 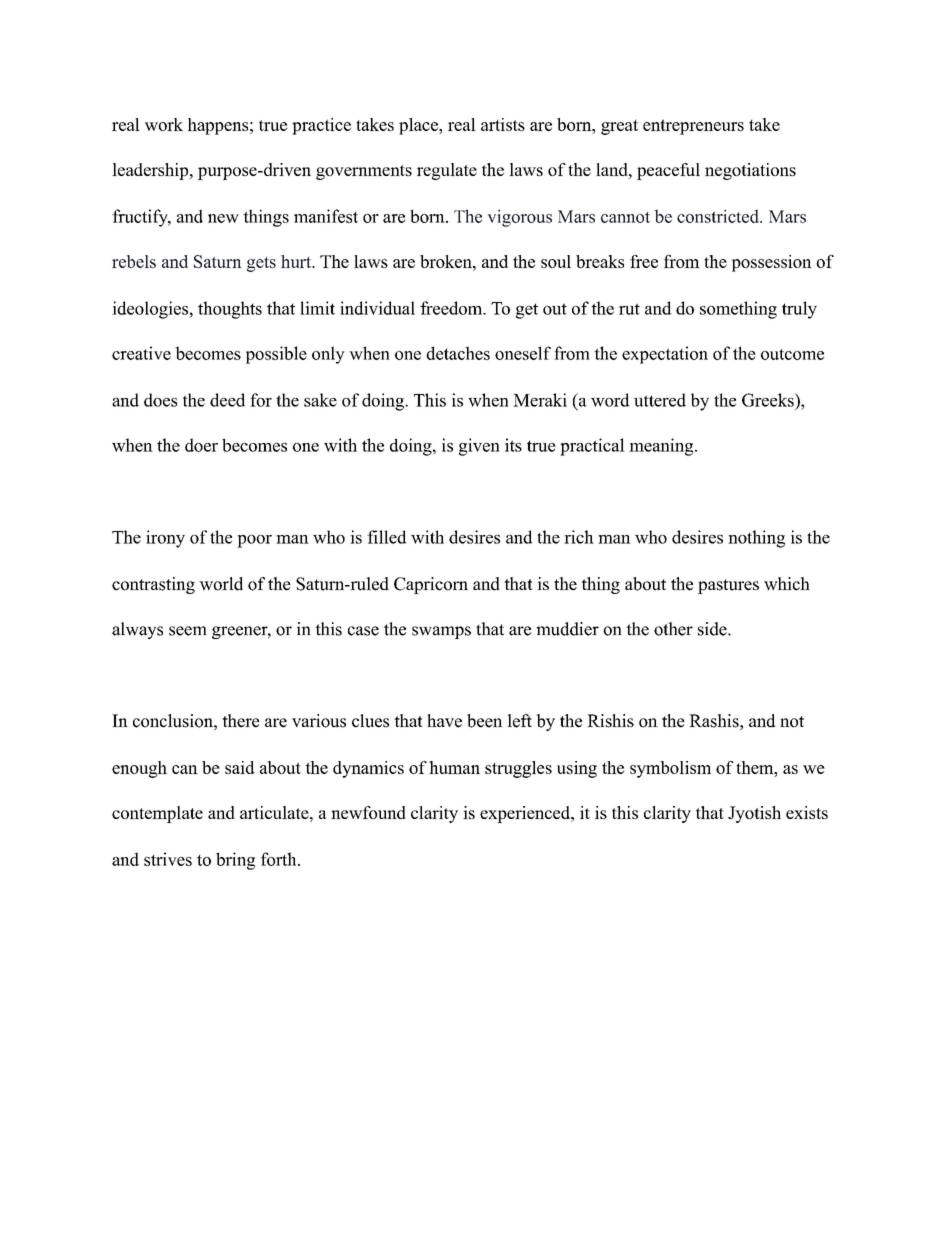 I want to click on newfound, so click(x=368, y=812).
